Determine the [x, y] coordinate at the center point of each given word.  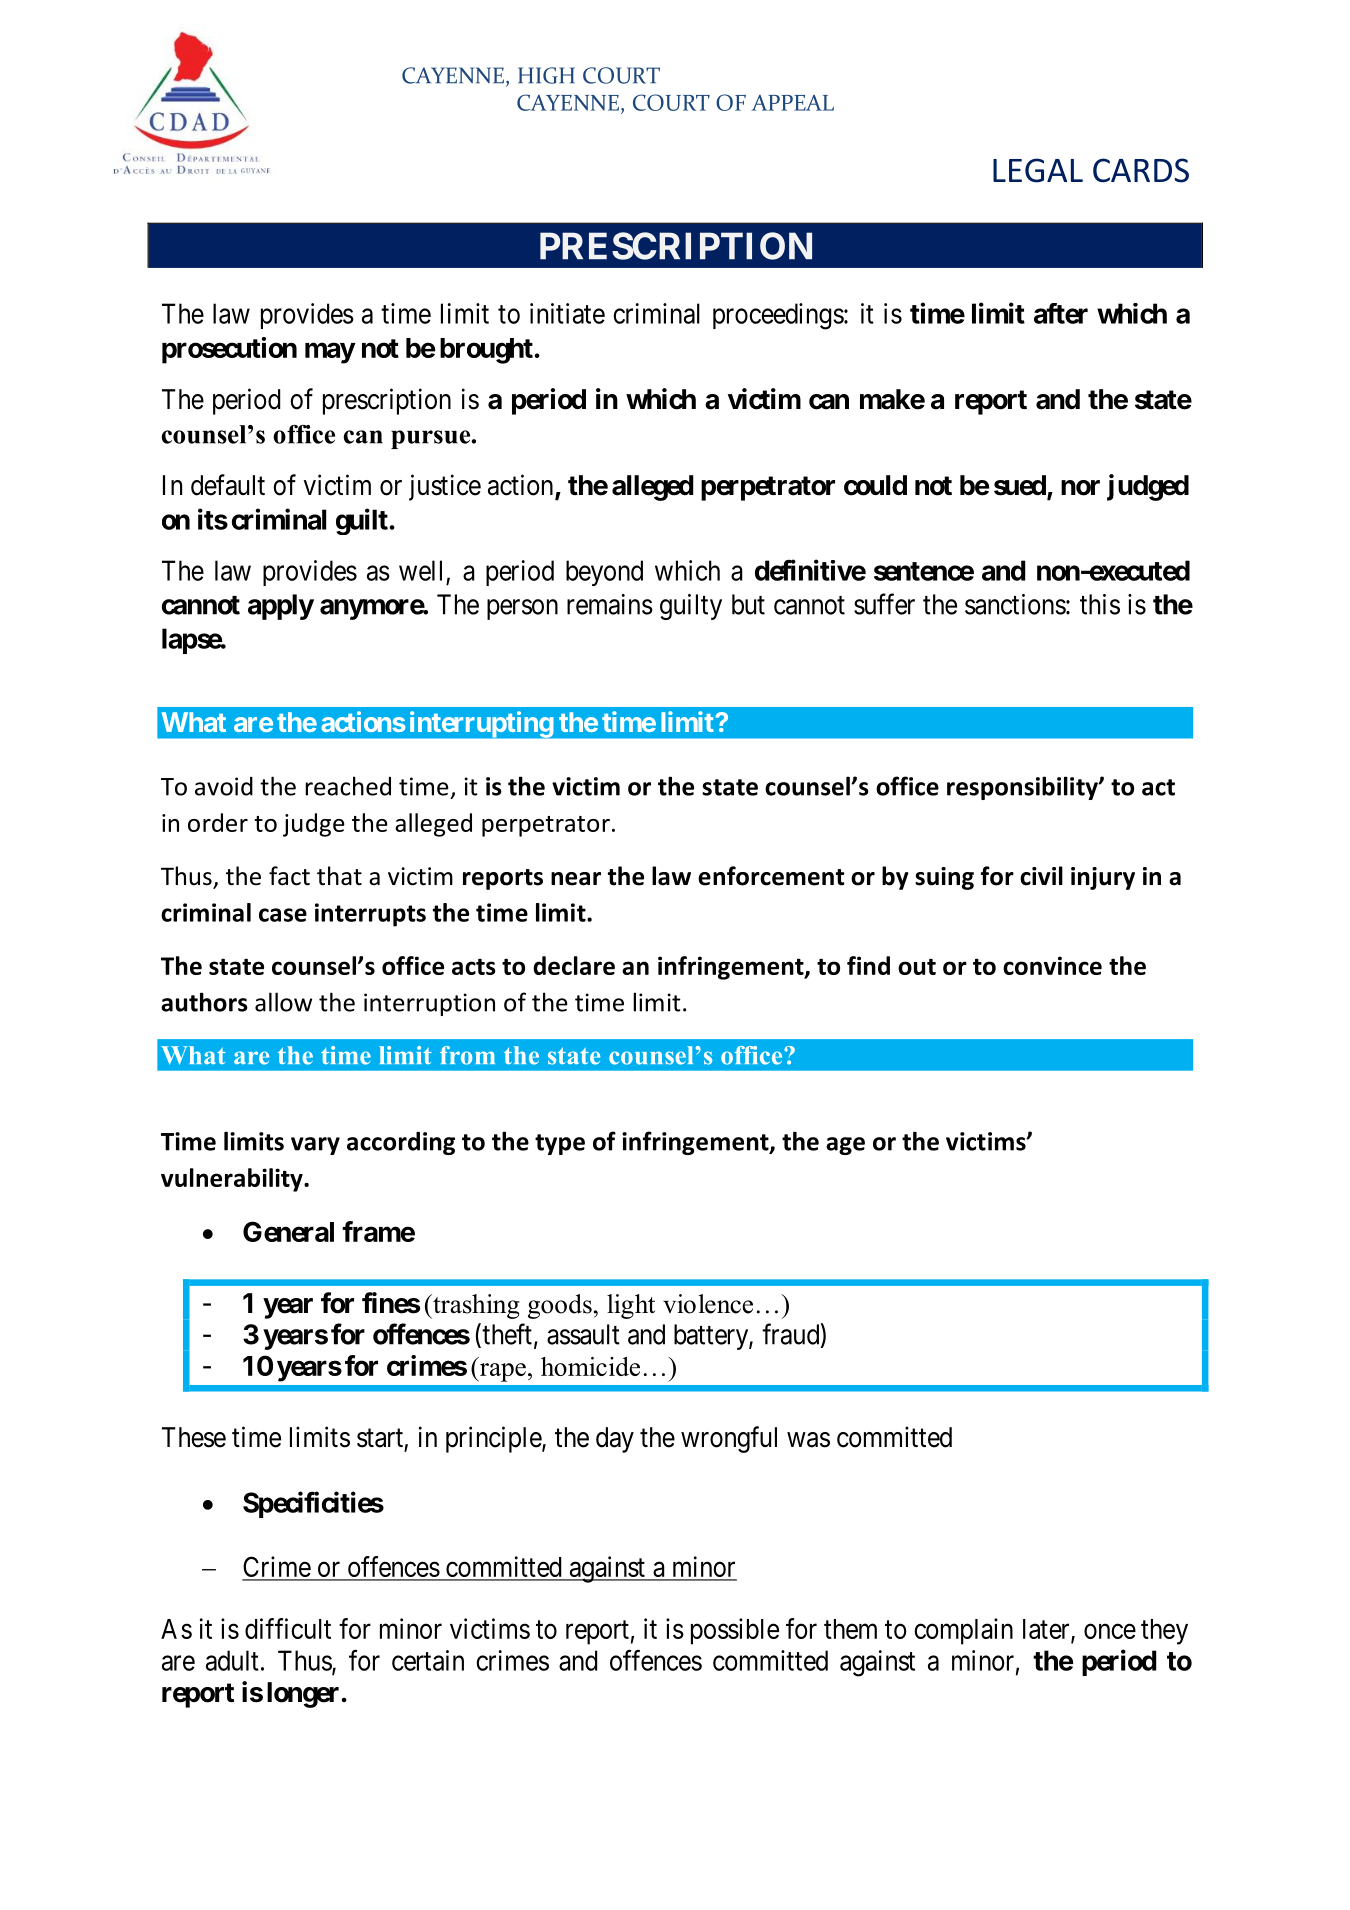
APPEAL [792, 103]
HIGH [546, 75]
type [560, 1144]
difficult [288, 1628]
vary [315, 1146]
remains [610, 604]
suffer [884, 604]
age [845, 1146]
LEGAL [1038, 170]
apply [281, 607]
